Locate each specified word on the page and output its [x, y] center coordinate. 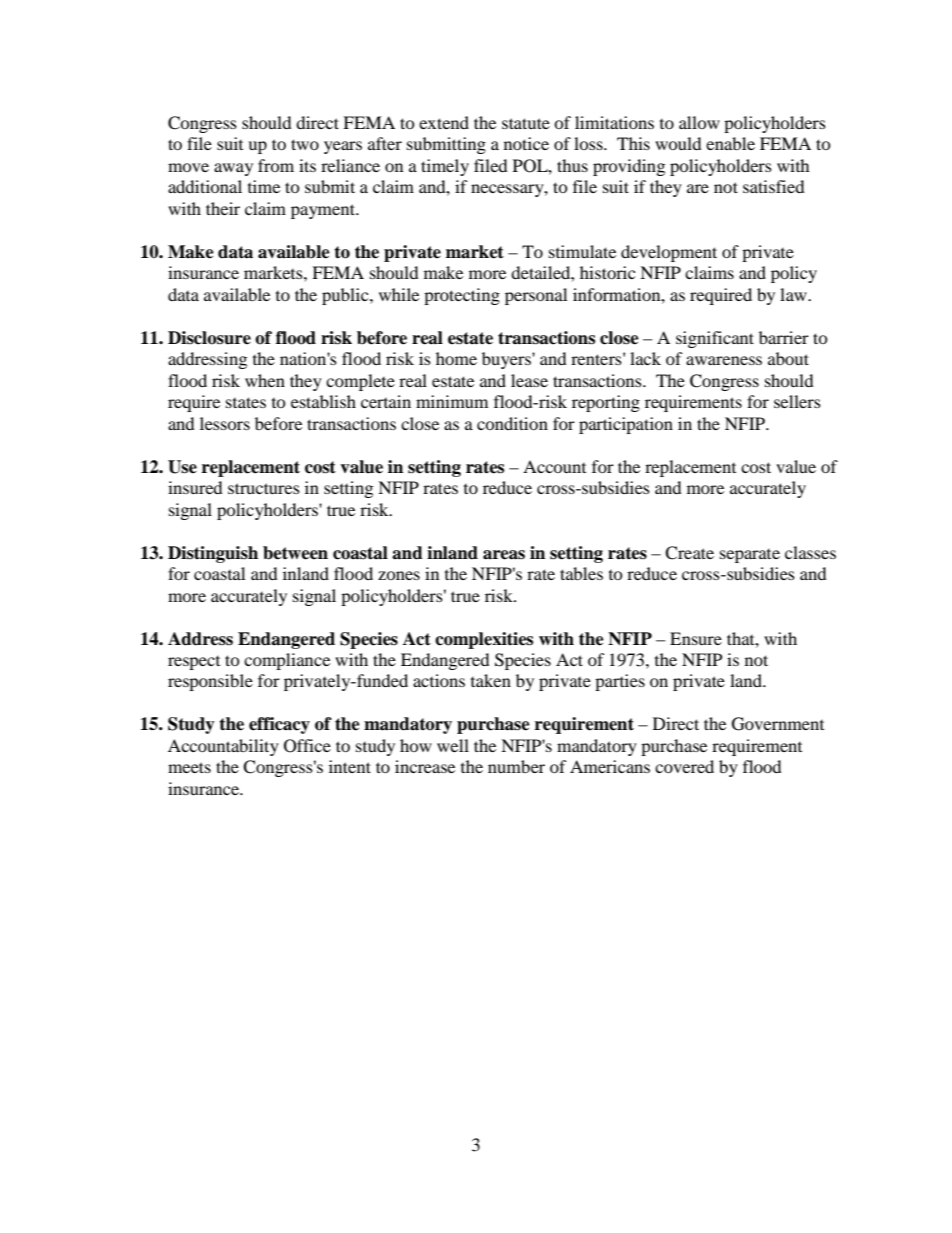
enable [730, 143]
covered [684, 766]
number [516, 766]
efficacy [279, 725]
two [305, 144]
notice [526, 143]
